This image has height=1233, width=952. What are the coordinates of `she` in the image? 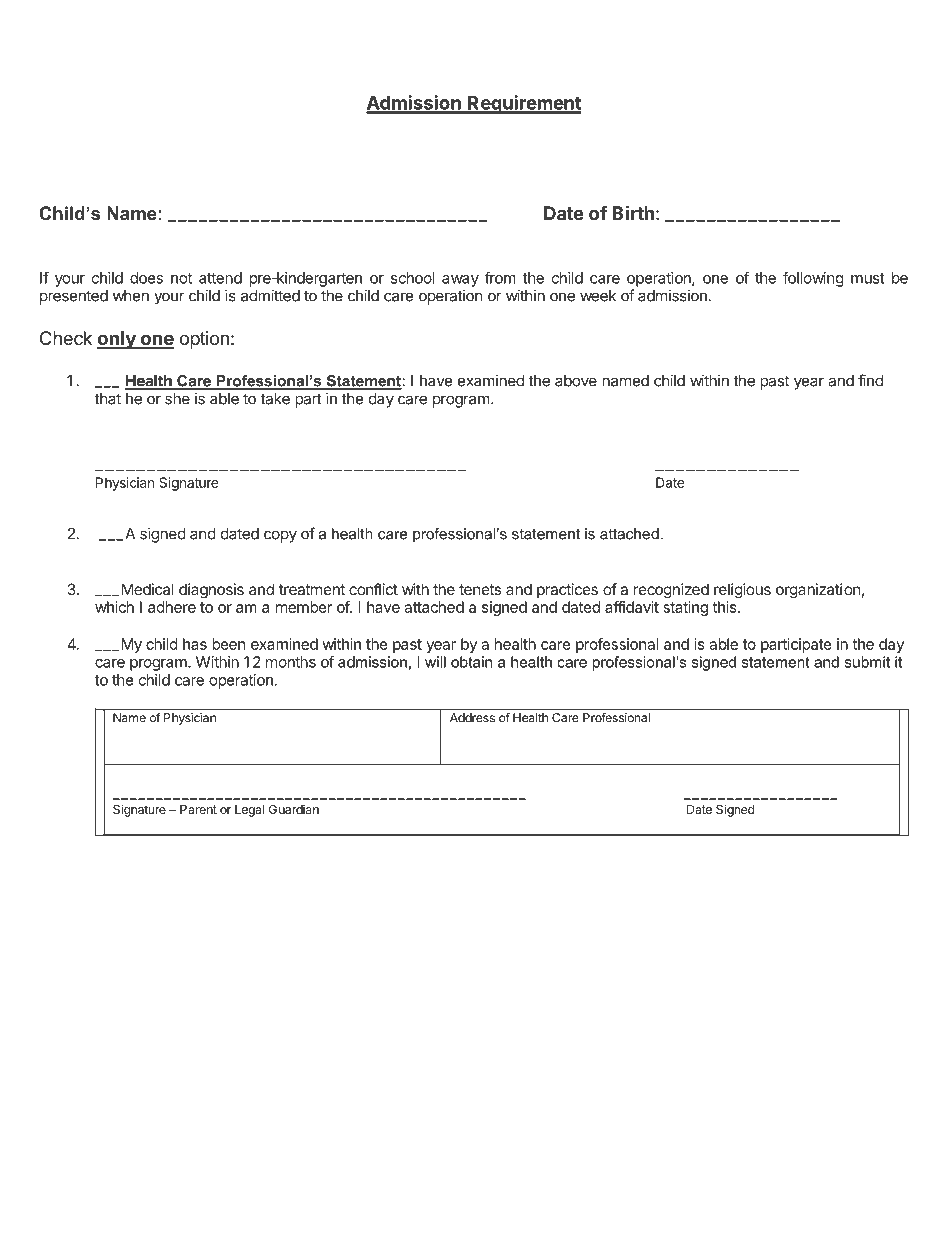 It's located at (177, 399).
